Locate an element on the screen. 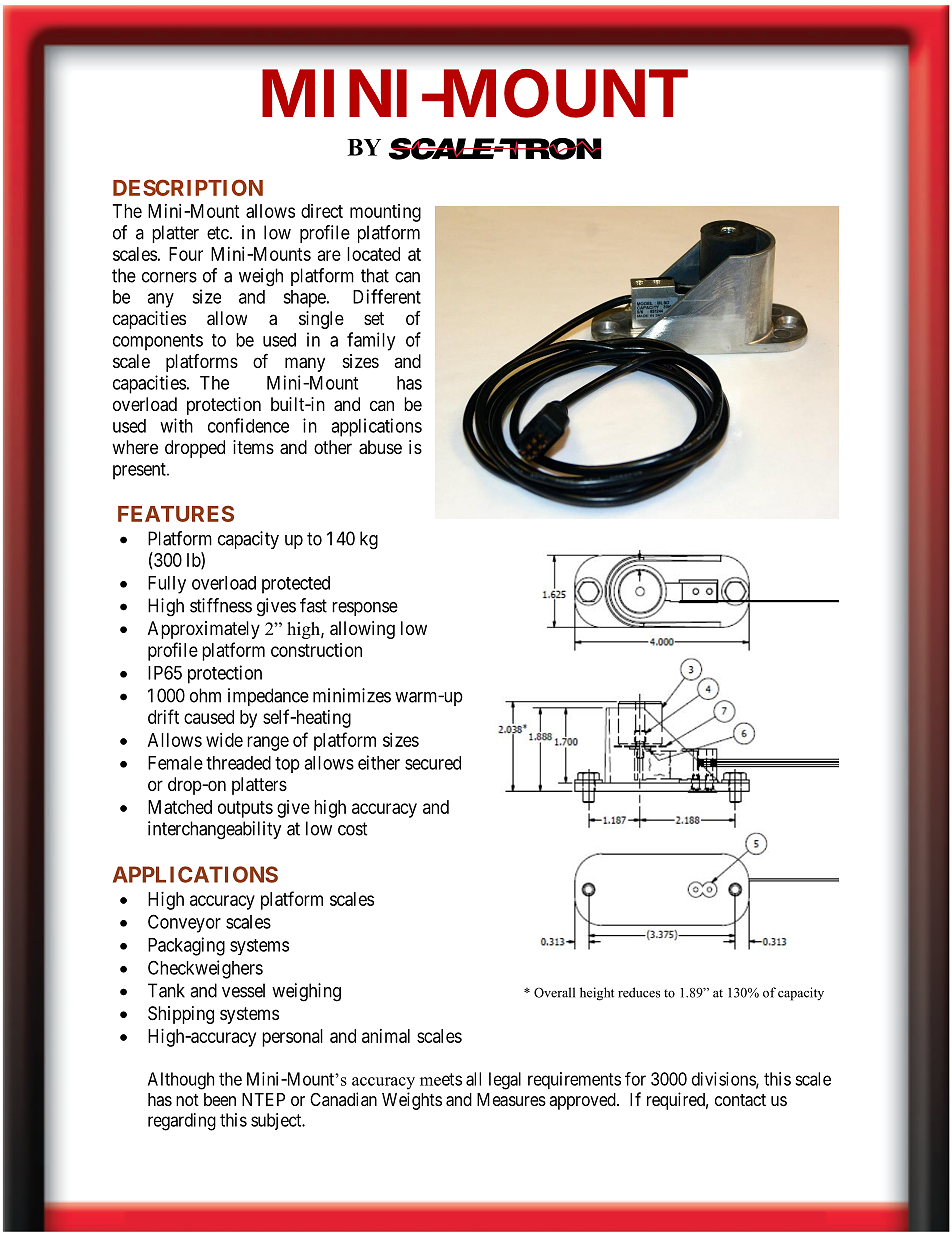 The image size is (952, 1233). located is located at coordinates (373, 254).
